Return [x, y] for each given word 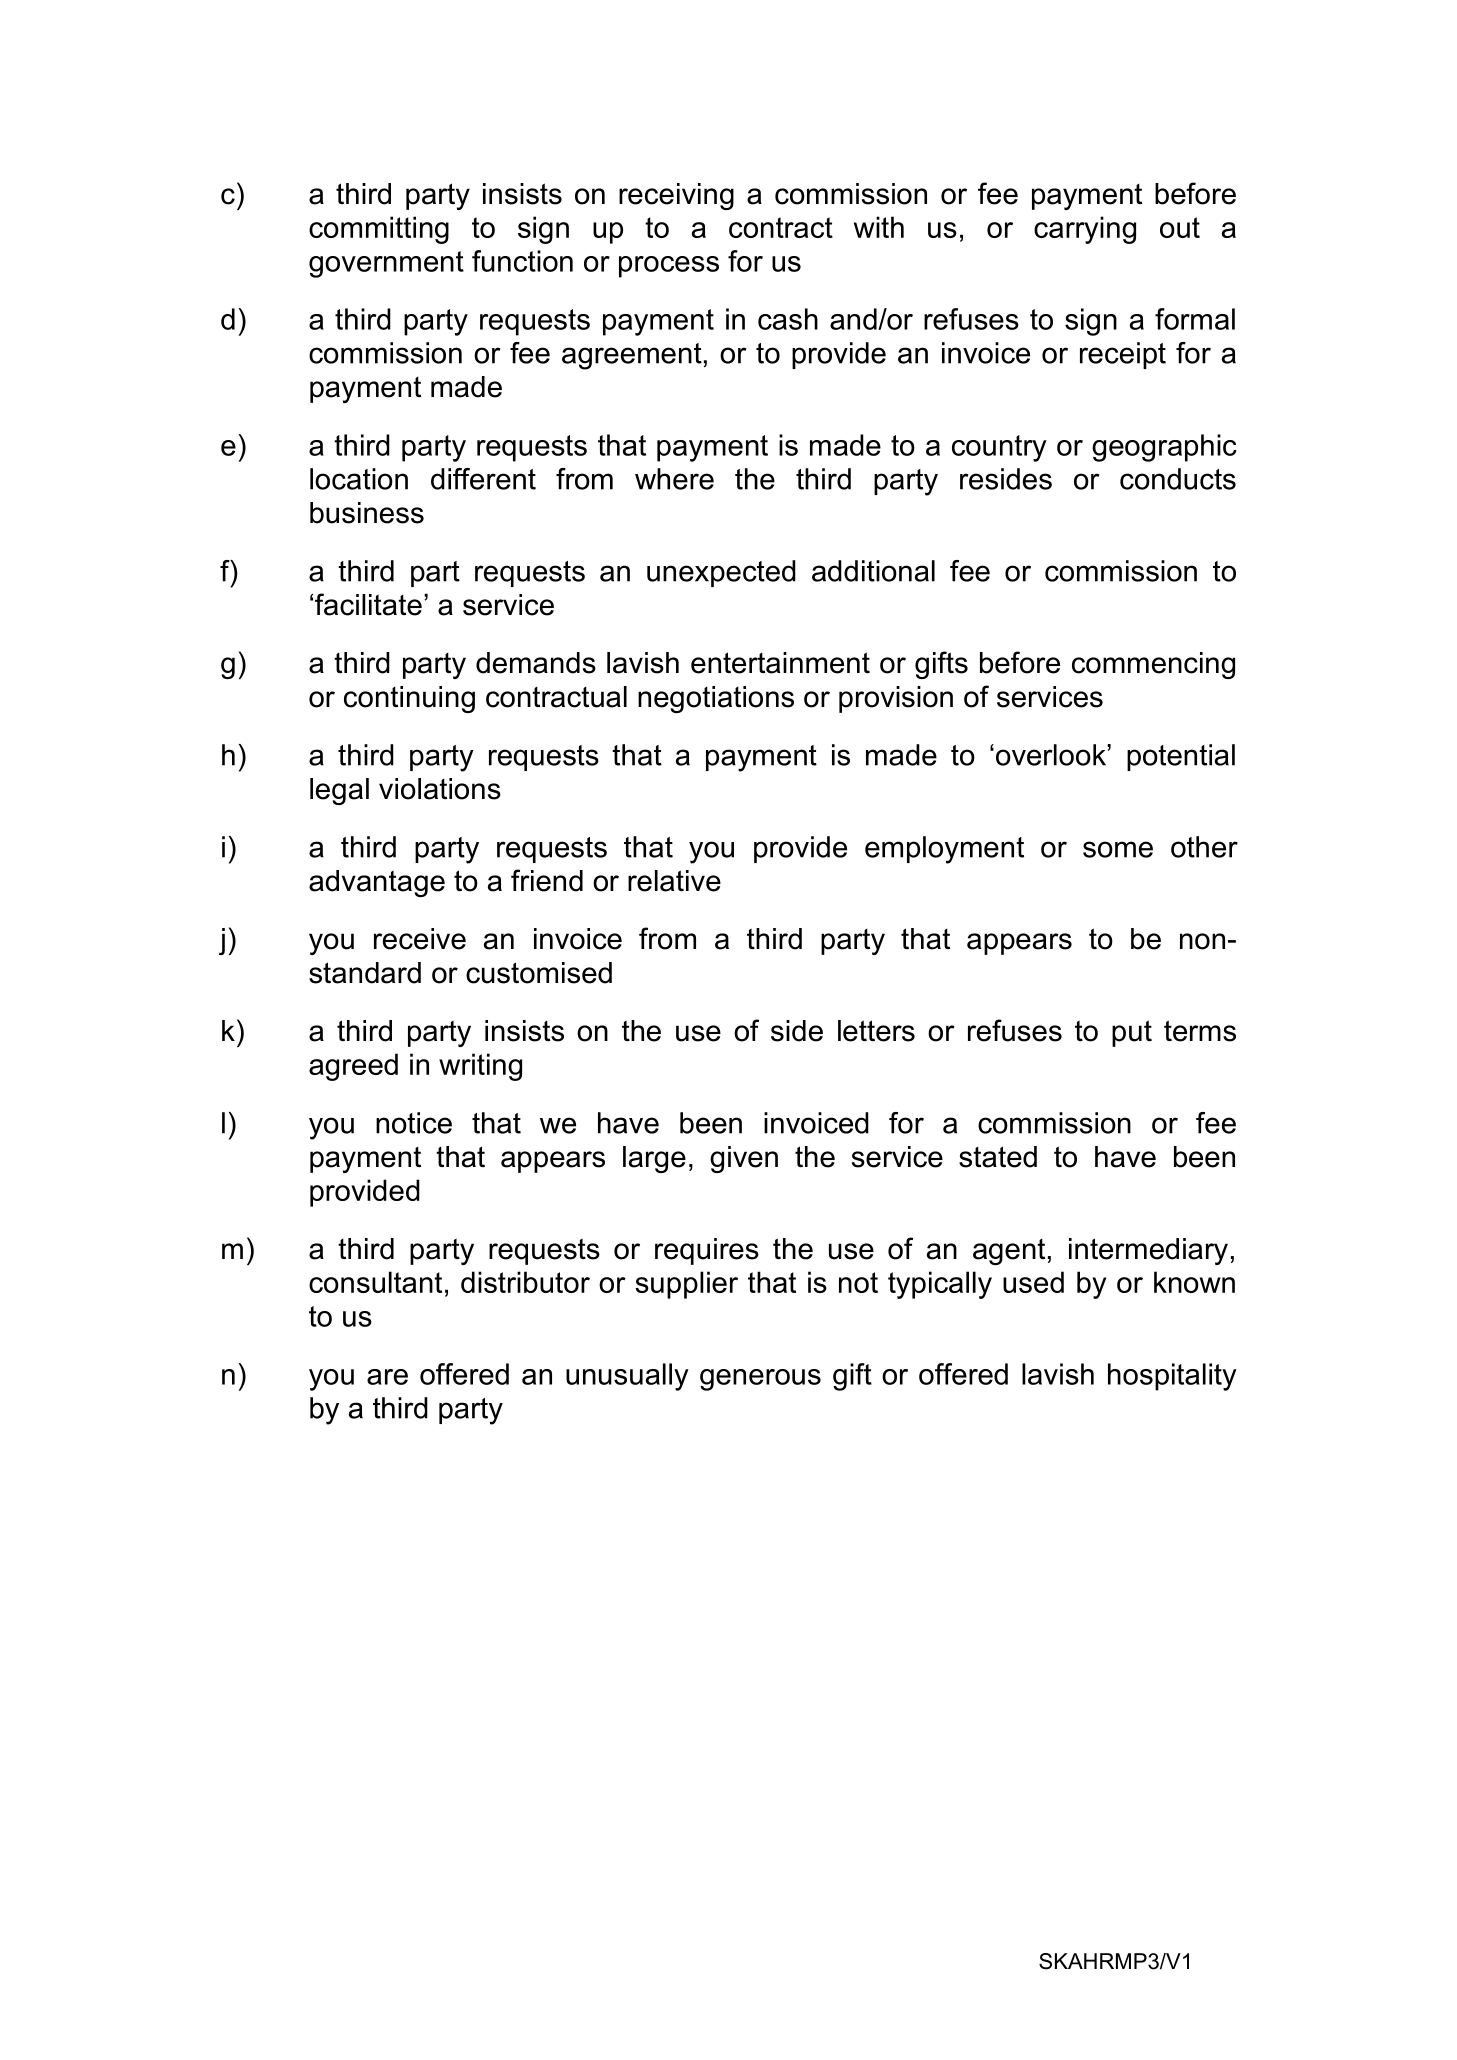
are [387, 1377]
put [1132, 1033]
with [879, 227]
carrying [1085, 230]
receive [420, 939]
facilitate [368, 604]
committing [379, 230]
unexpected [721, 573]
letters [876, 1031]
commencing [1153, 665]
